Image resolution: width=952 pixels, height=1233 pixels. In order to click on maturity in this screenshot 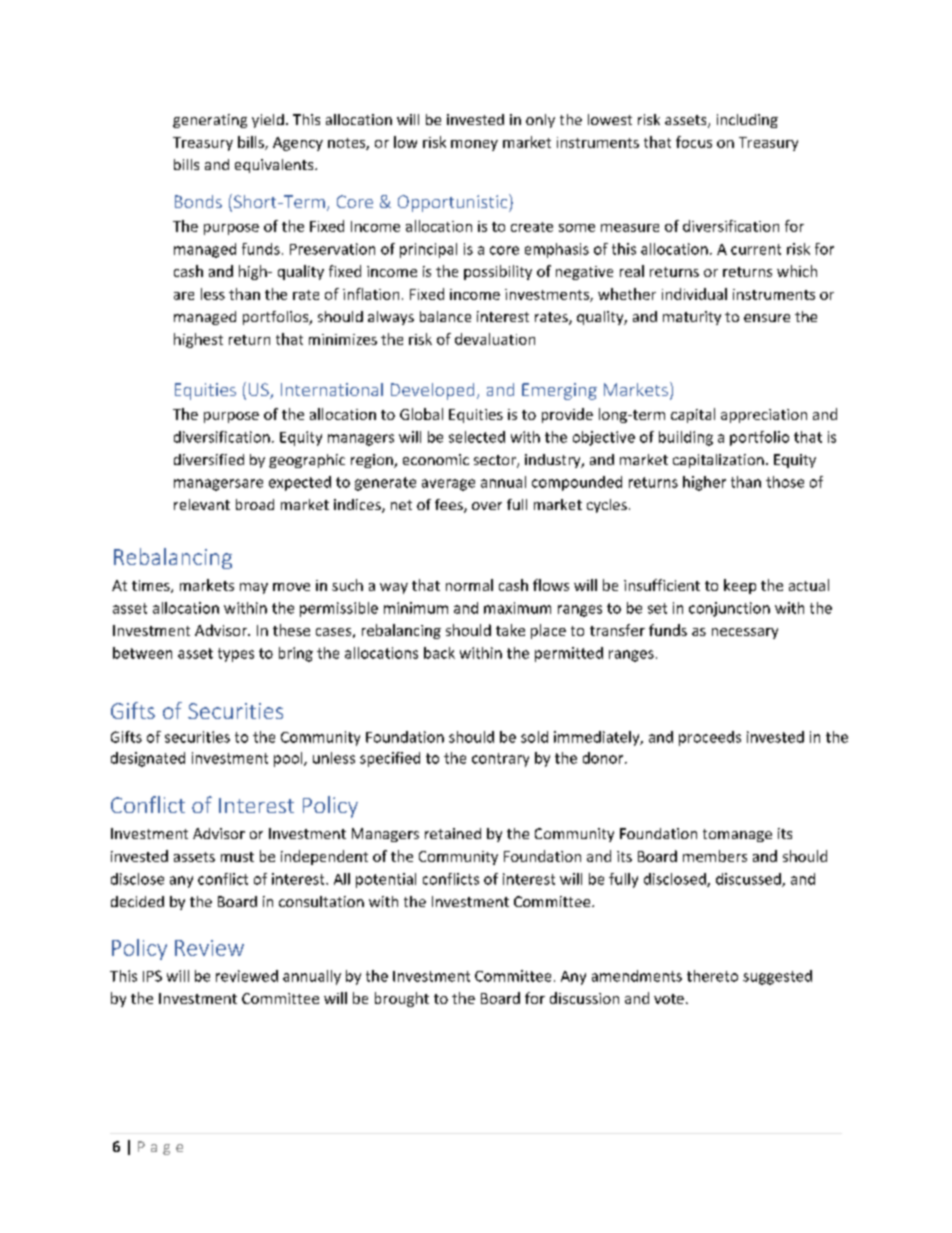, I will do `click(692, 318)`.
